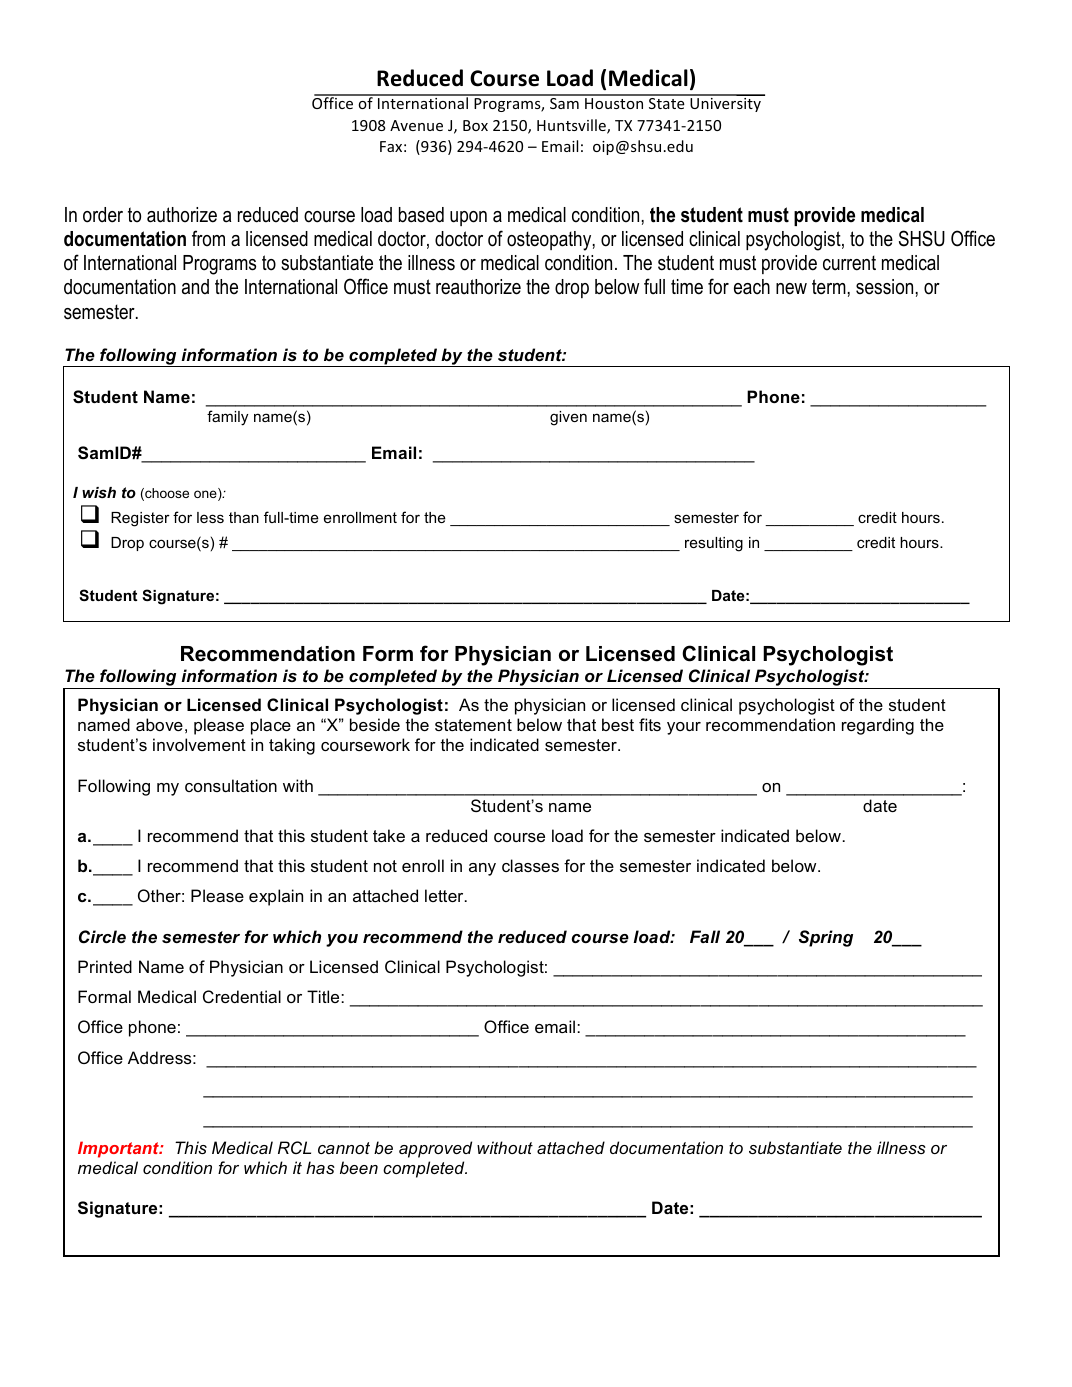 The height and width of the screenshot is (1387, 1072). What do you see at coordinates (435, 1149) in the screenshot?
I see `approved` at bounding box center [435, 1149].
